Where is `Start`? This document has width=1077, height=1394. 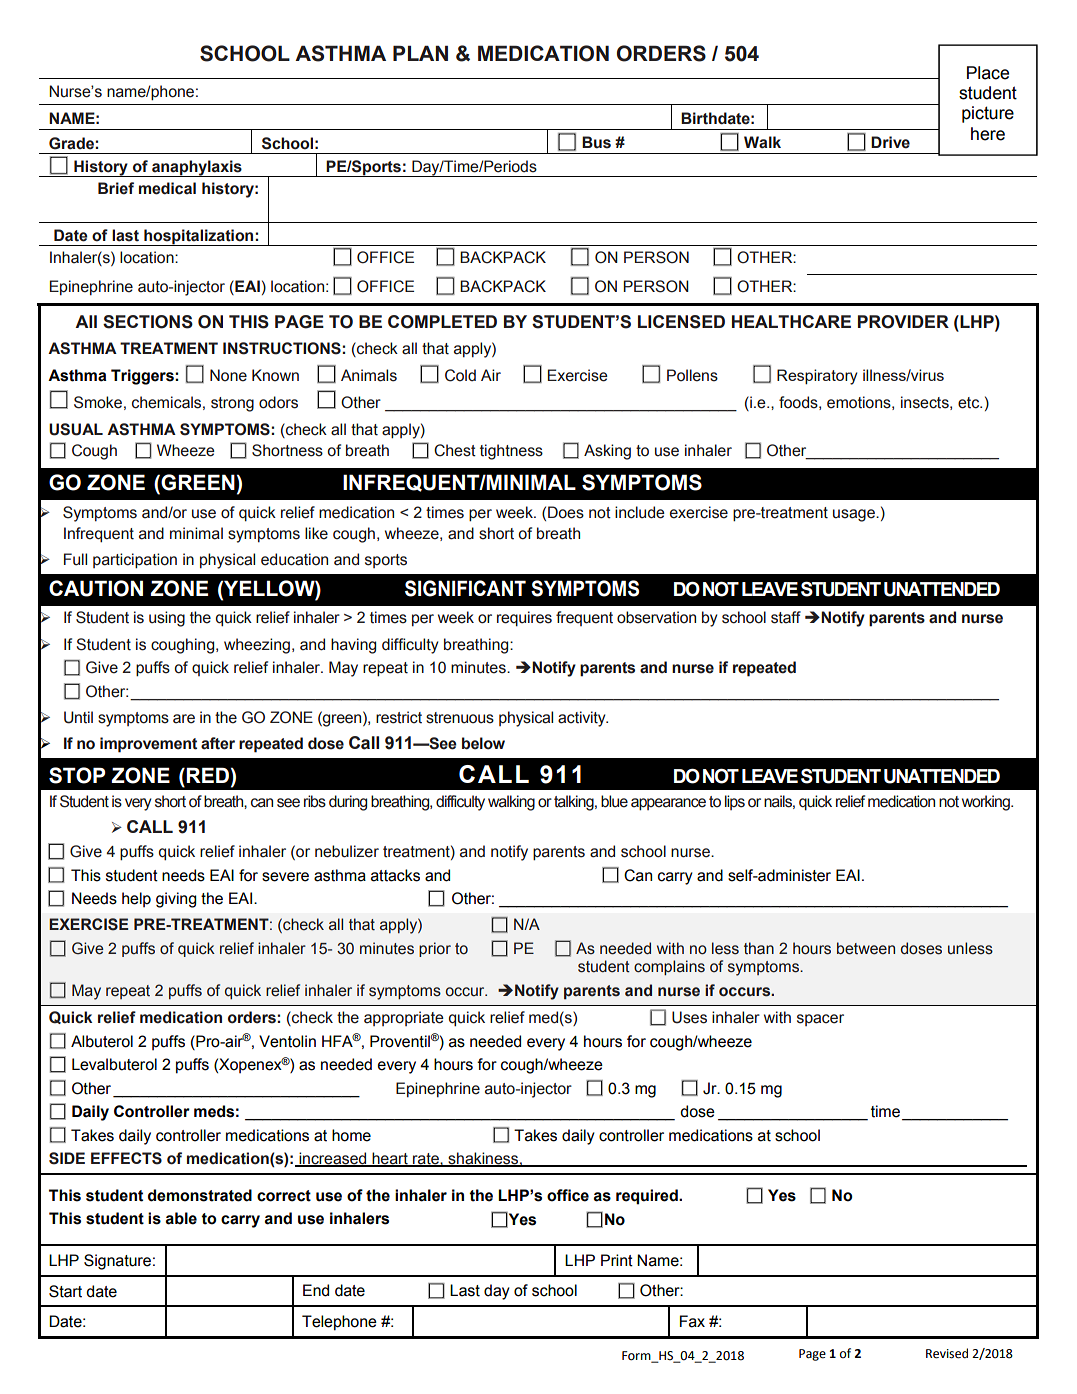 Start is located at coordinates (65, 1291).
